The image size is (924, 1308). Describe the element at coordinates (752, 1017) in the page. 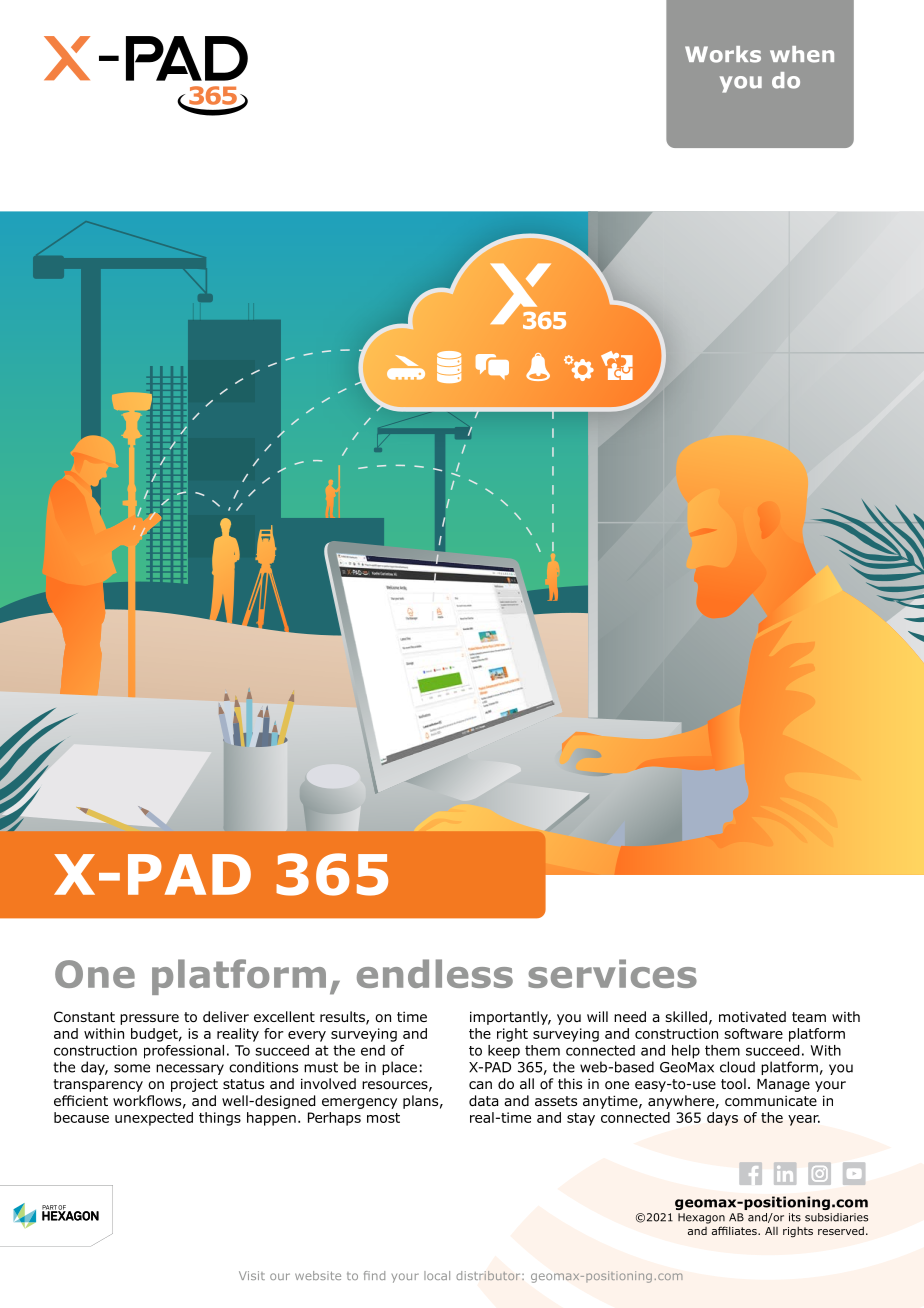

I see `motivated` at that location.
